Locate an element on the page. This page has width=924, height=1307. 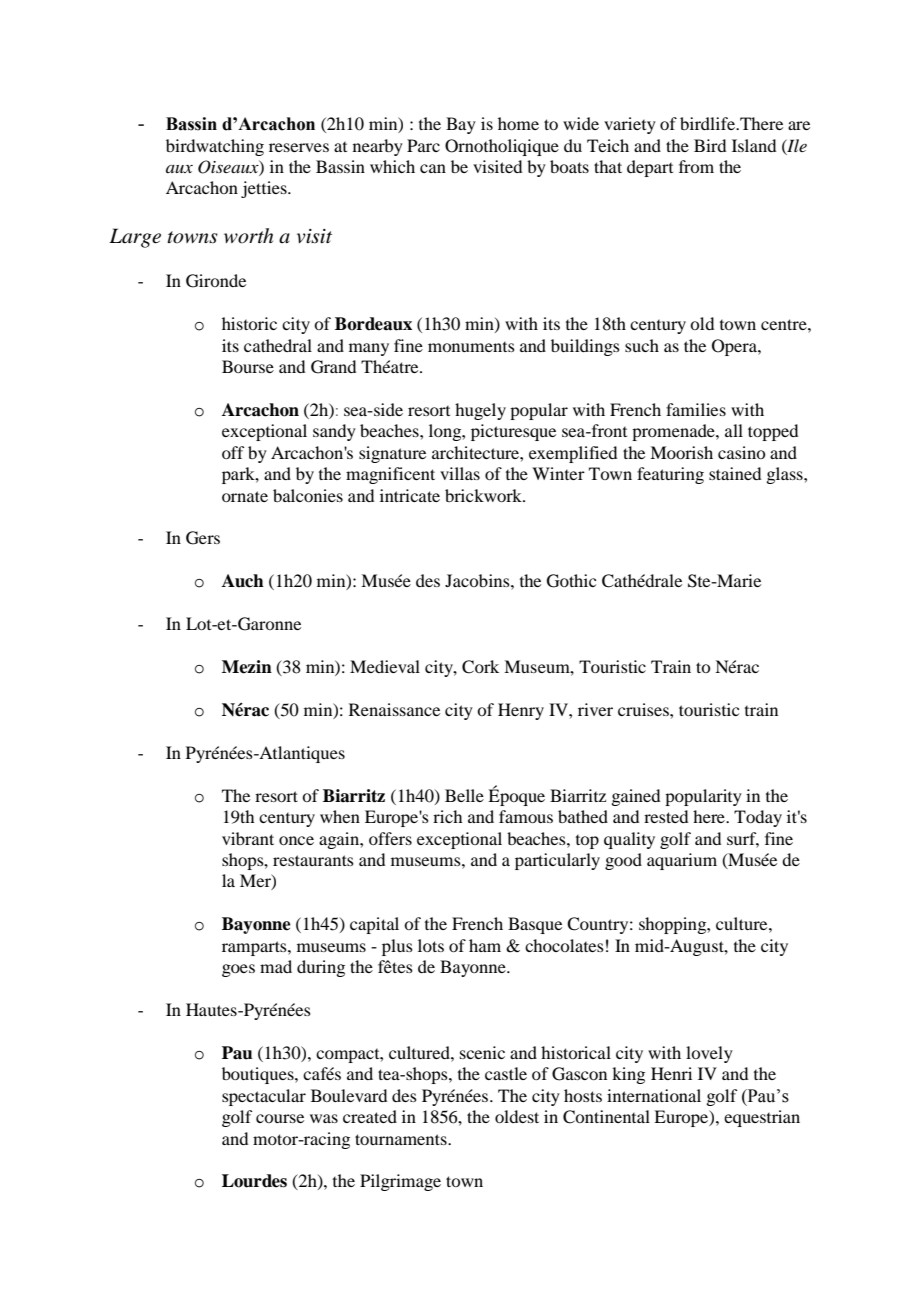
can is located at coordinates (433, 168).
